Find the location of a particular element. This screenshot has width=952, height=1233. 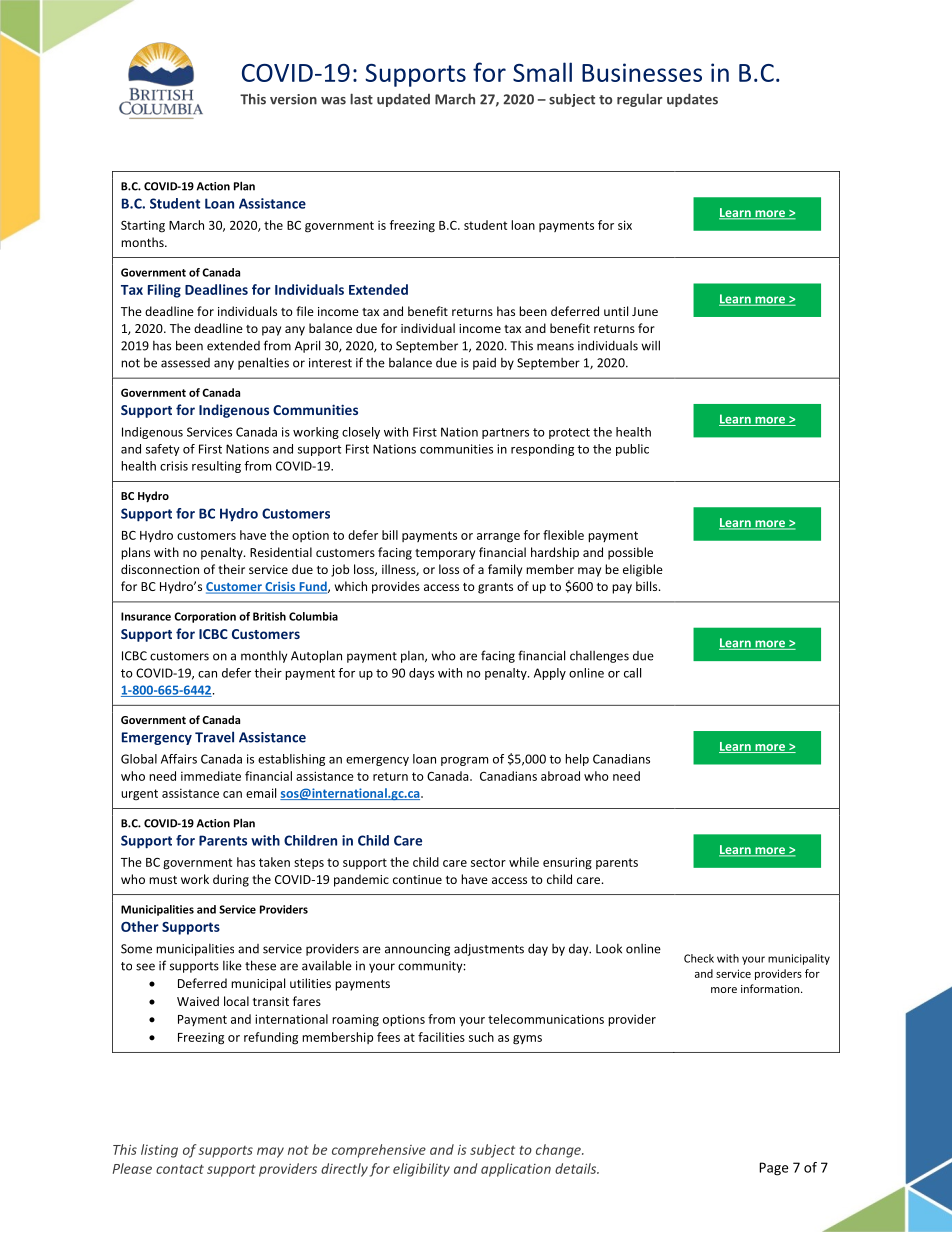

public is located at coordinates (632, 450).
